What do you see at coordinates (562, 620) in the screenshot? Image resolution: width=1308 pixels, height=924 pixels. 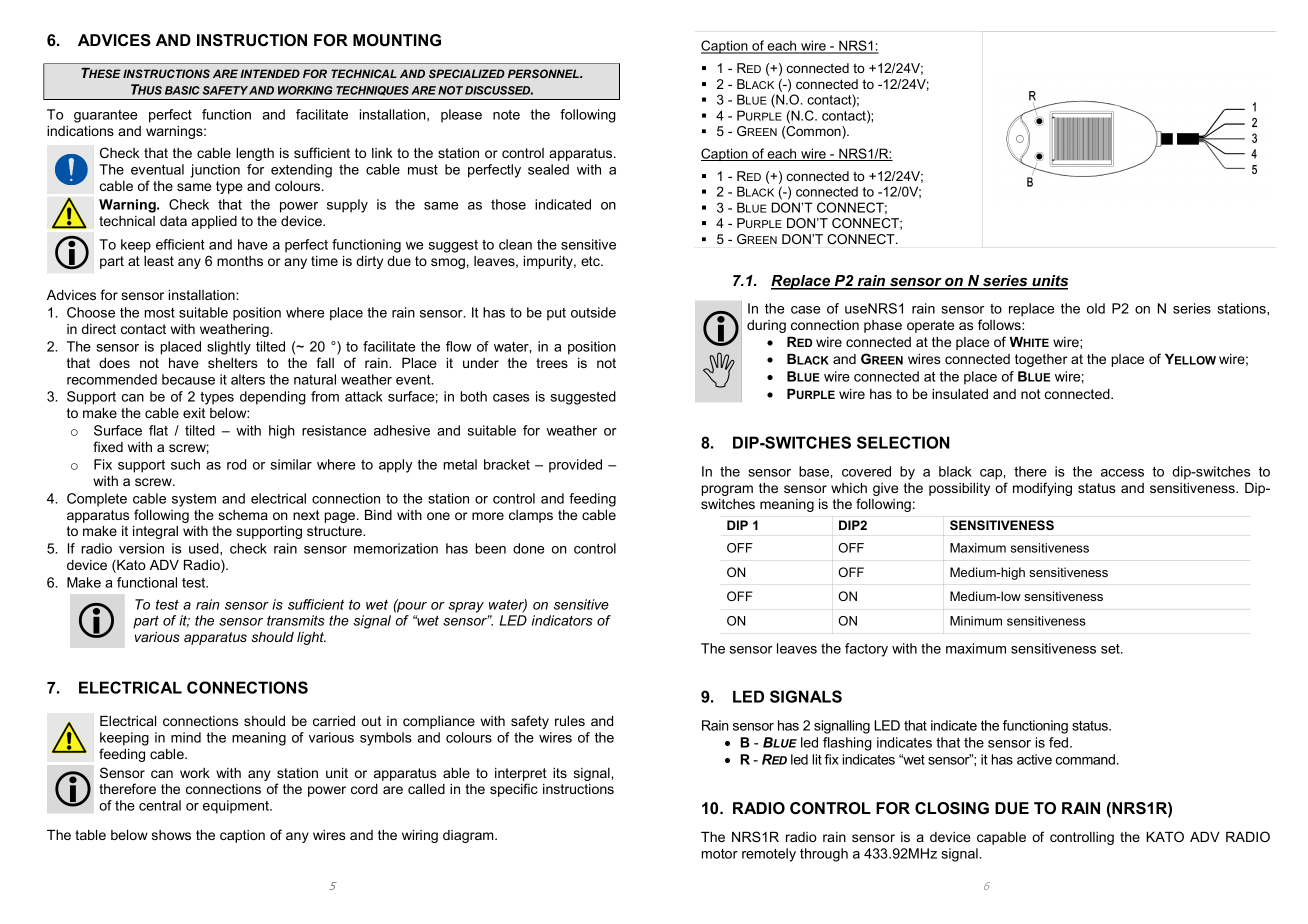 I see `indicators` at bounding box center [562, 620].
